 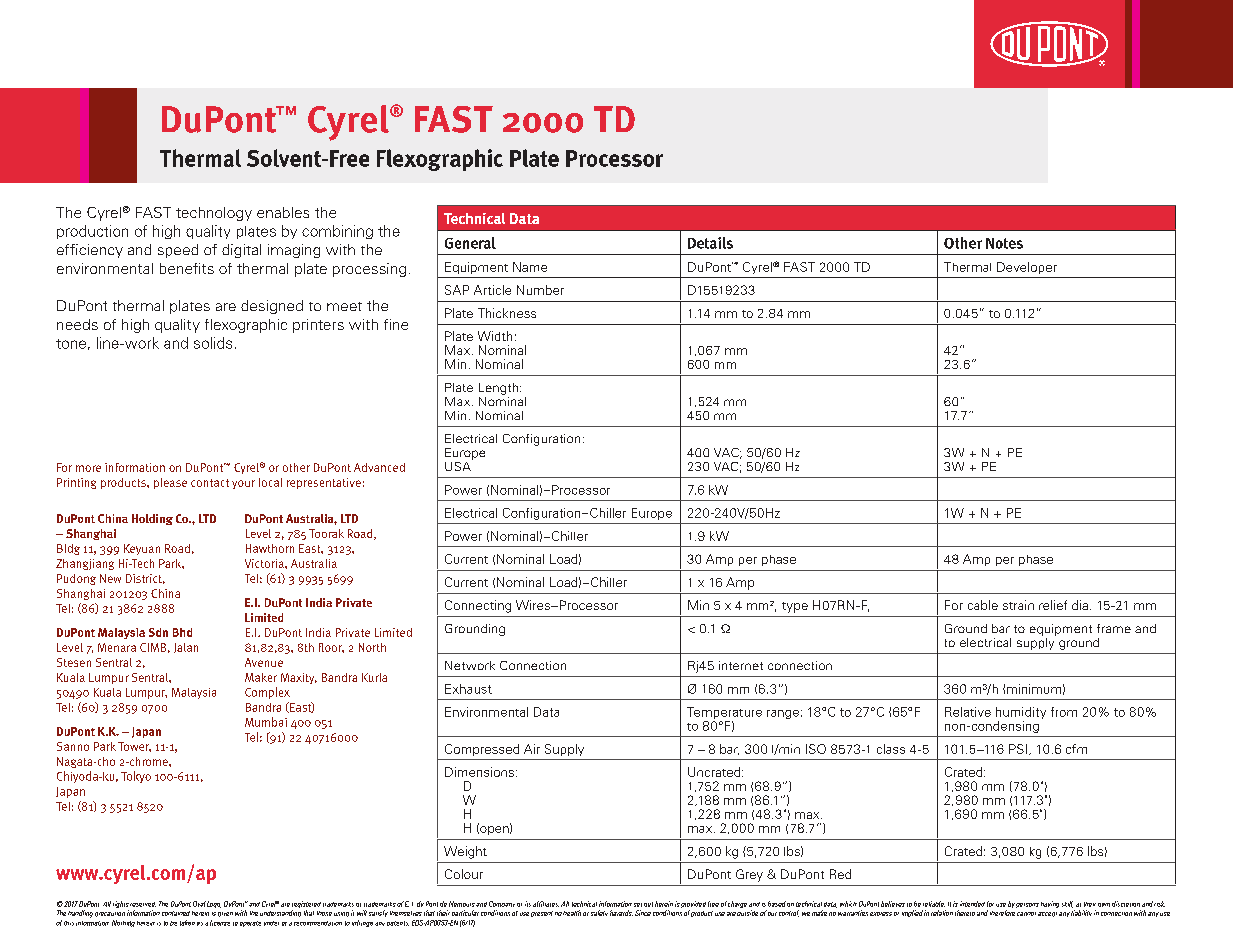 What do you see at coordinates (199, 904) in the screenshot?
I see `Oval` at bounding box center [199, 904].
